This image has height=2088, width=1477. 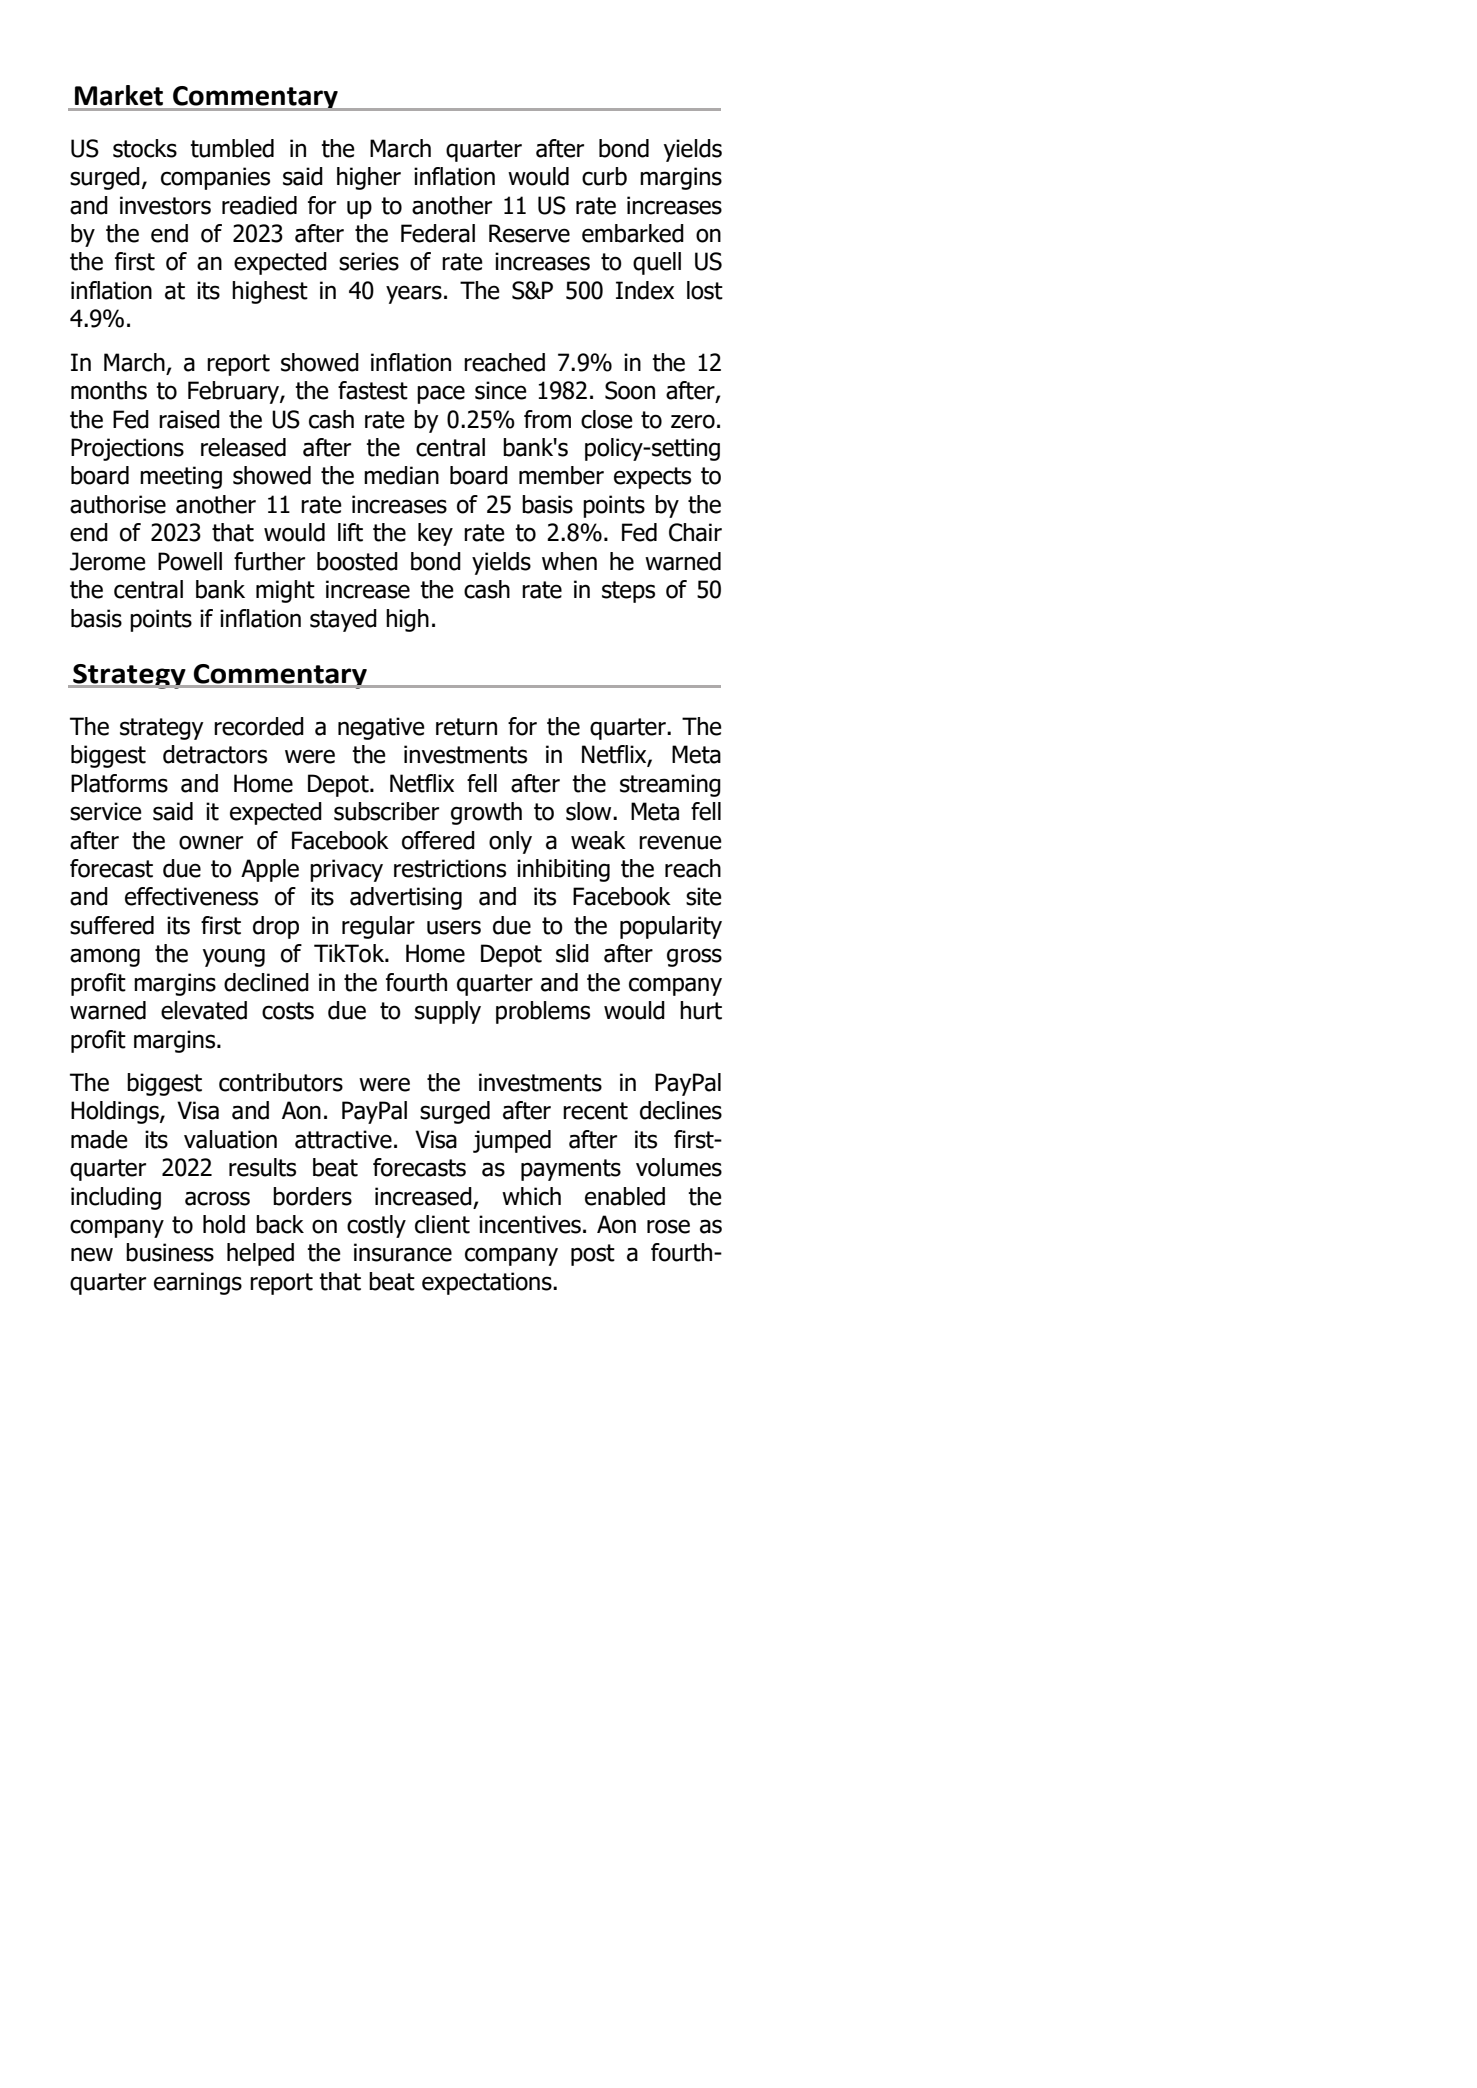 What do you see at coordinates (403, 1252) in the image?
I see `insurance` at bounding box center [403, 1252].
